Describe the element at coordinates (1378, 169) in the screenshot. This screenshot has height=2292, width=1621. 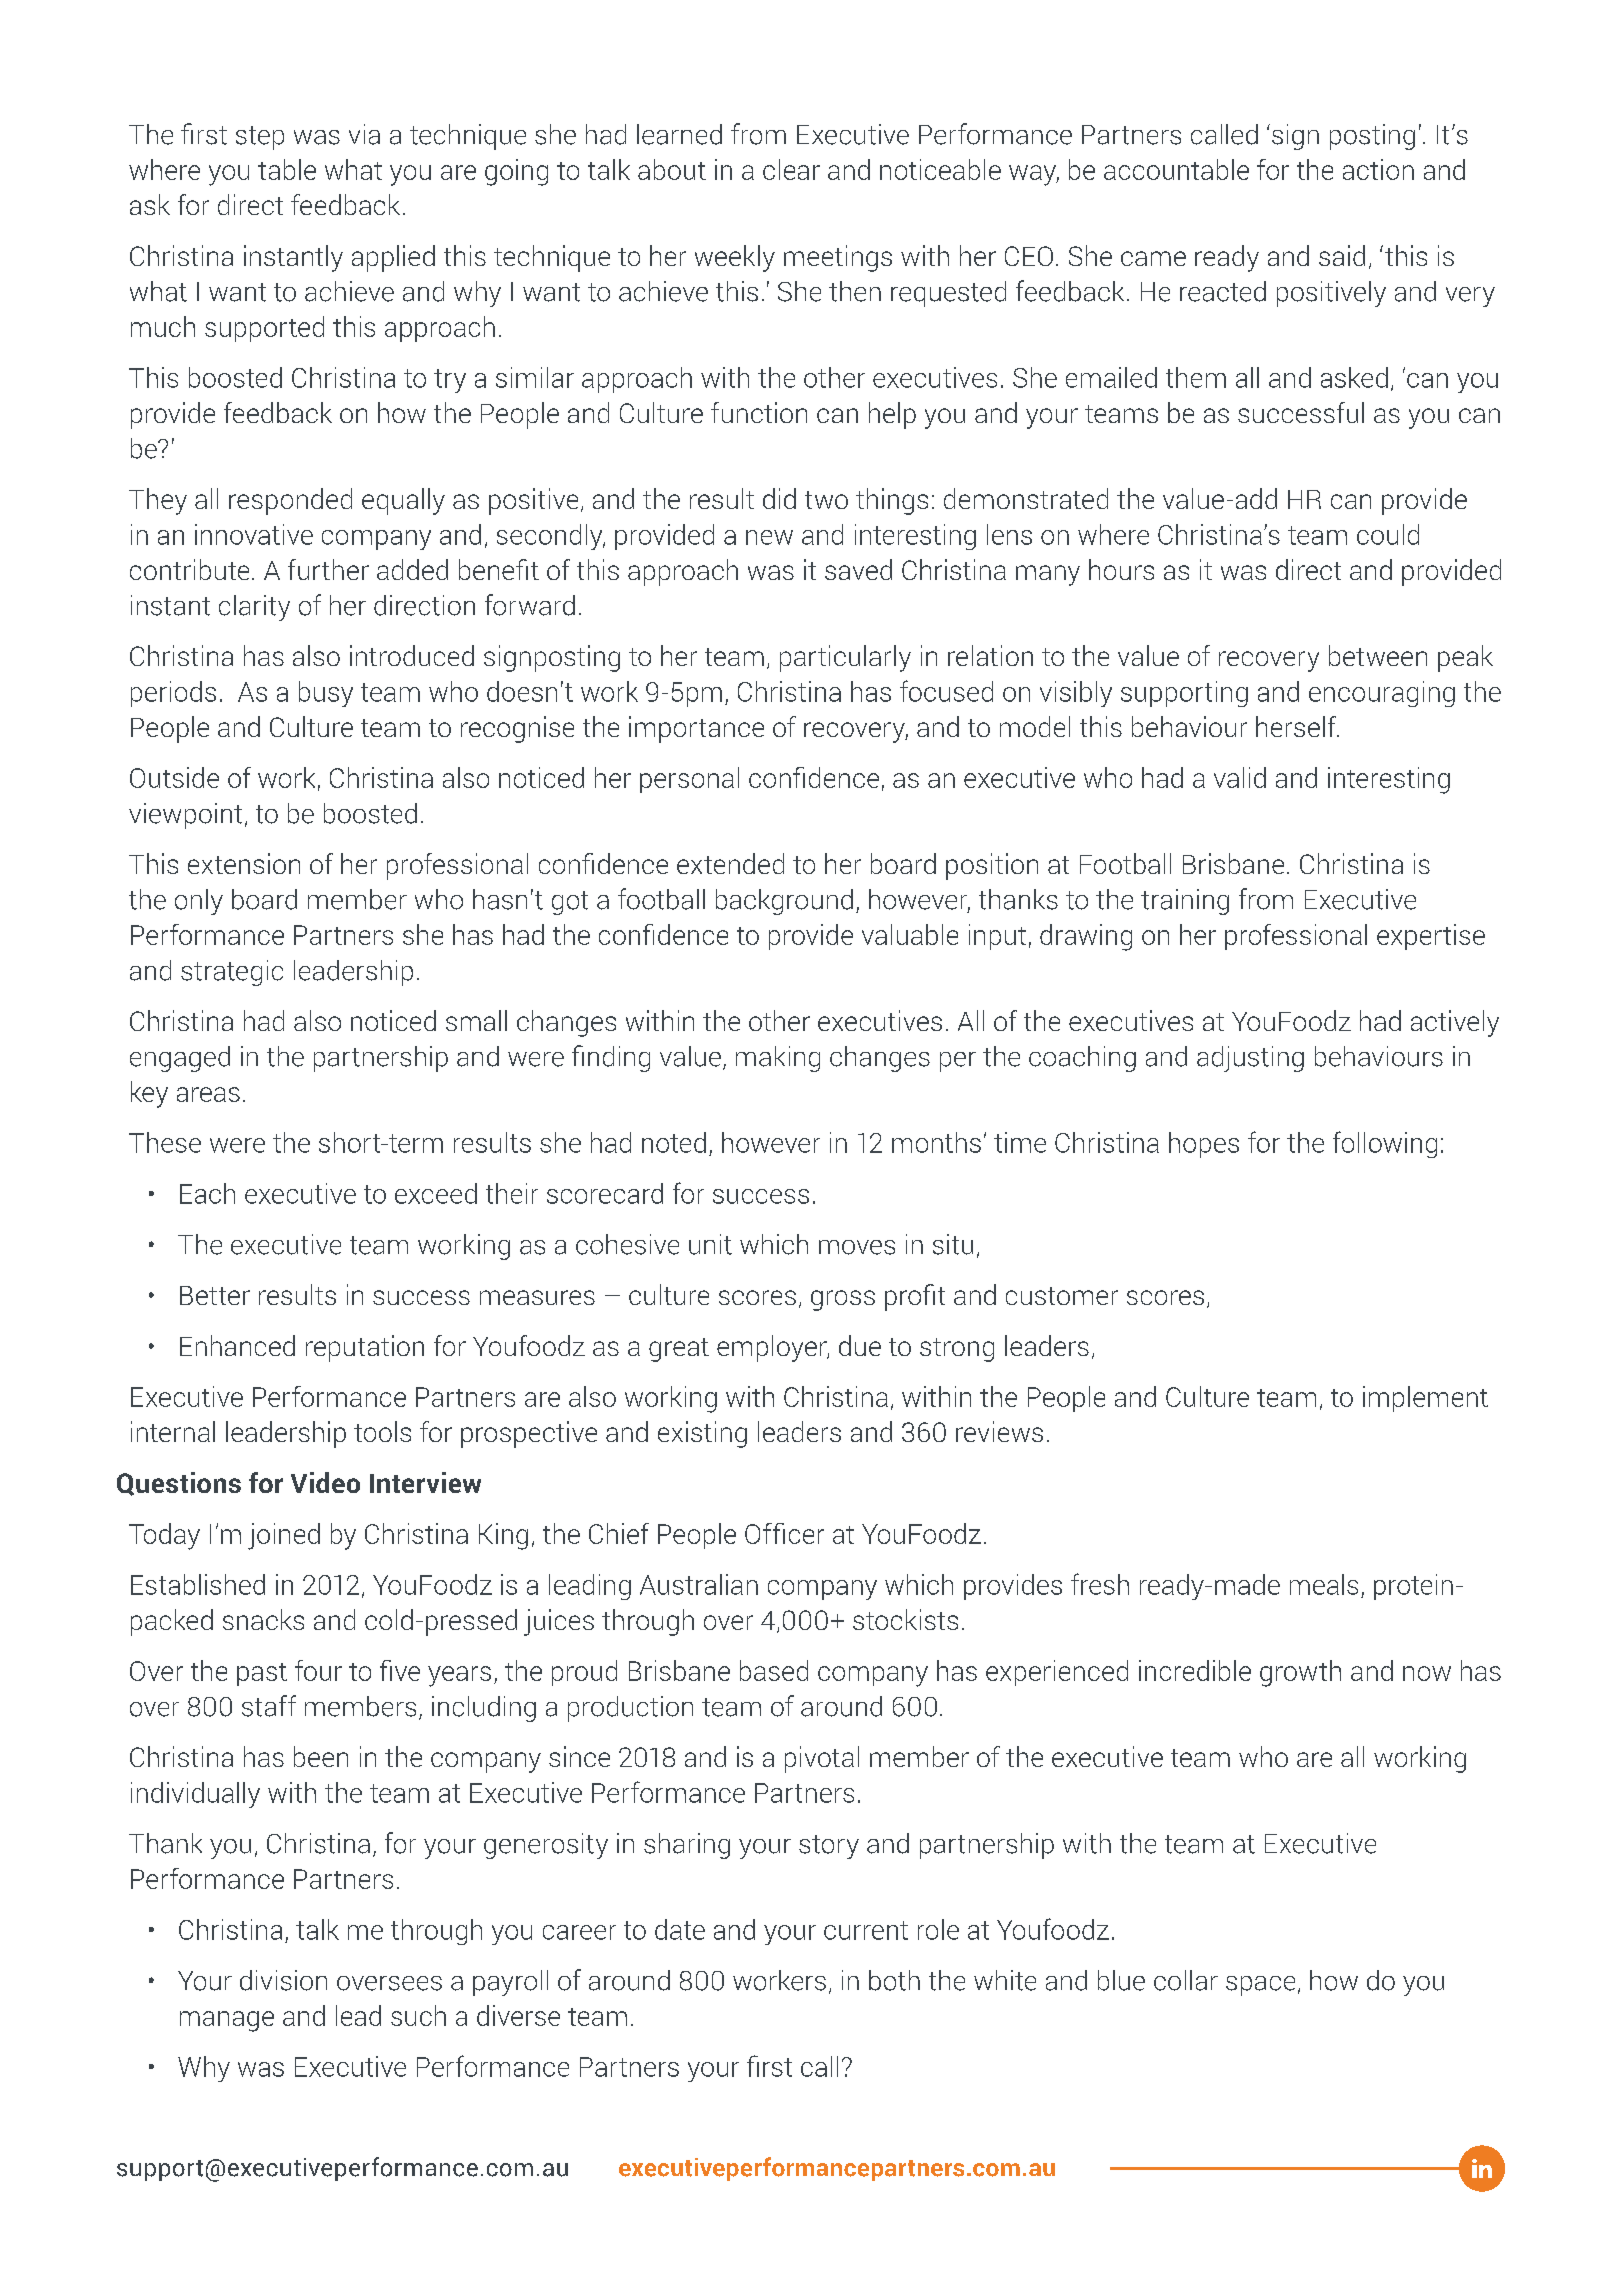
I see `action` at that location.
